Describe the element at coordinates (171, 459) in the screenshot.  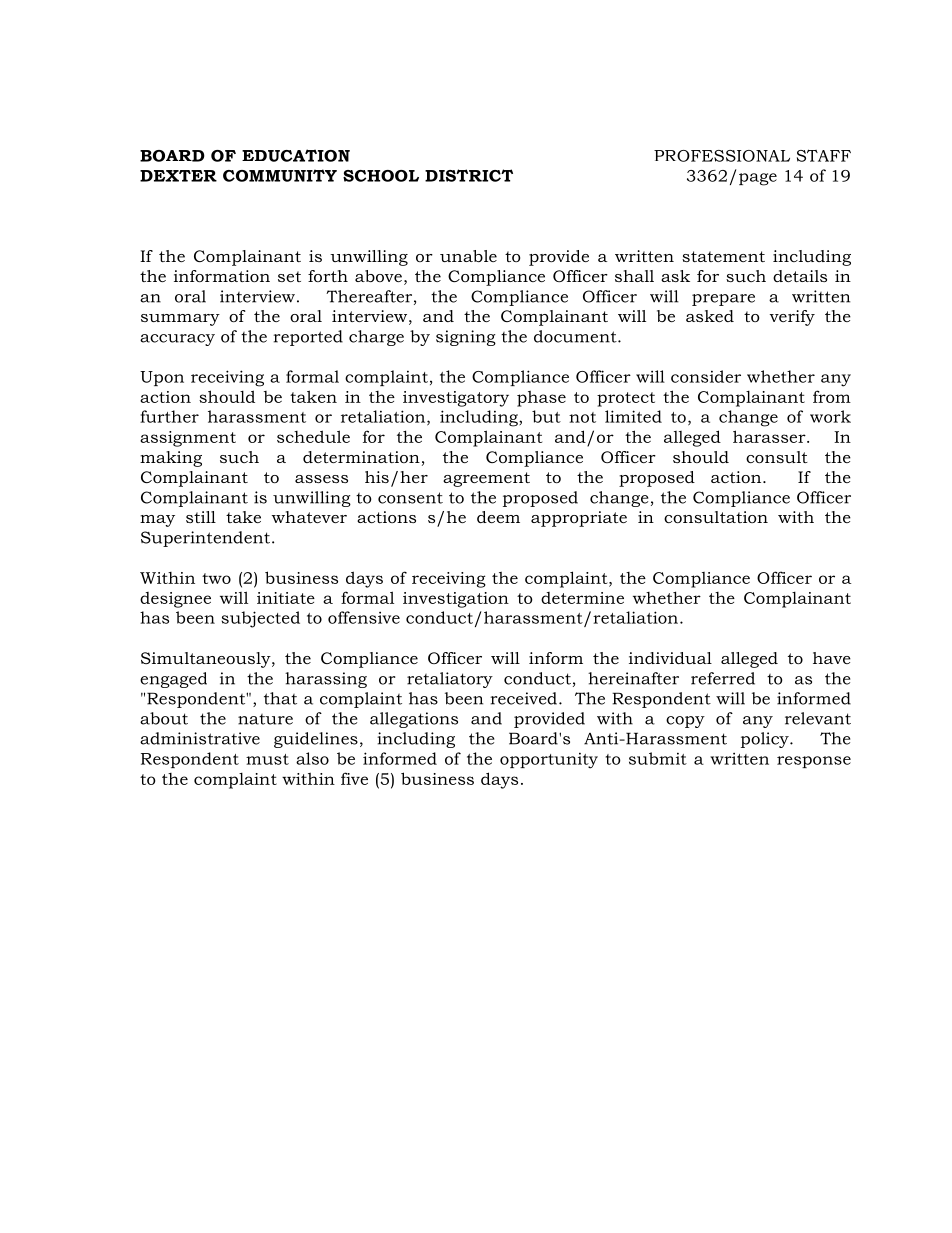
I see `making` at that location.
